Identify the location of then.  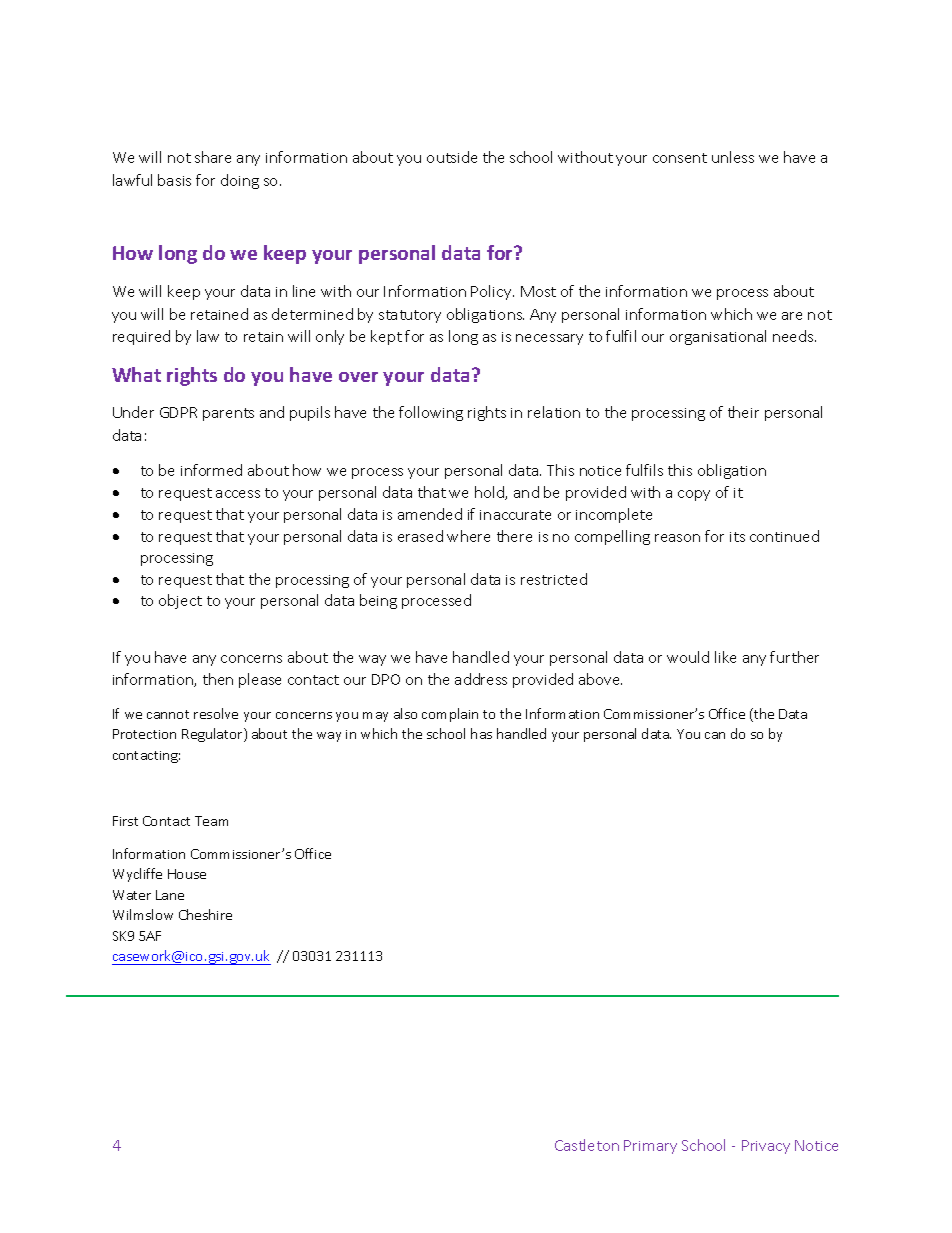
(218, 679).
